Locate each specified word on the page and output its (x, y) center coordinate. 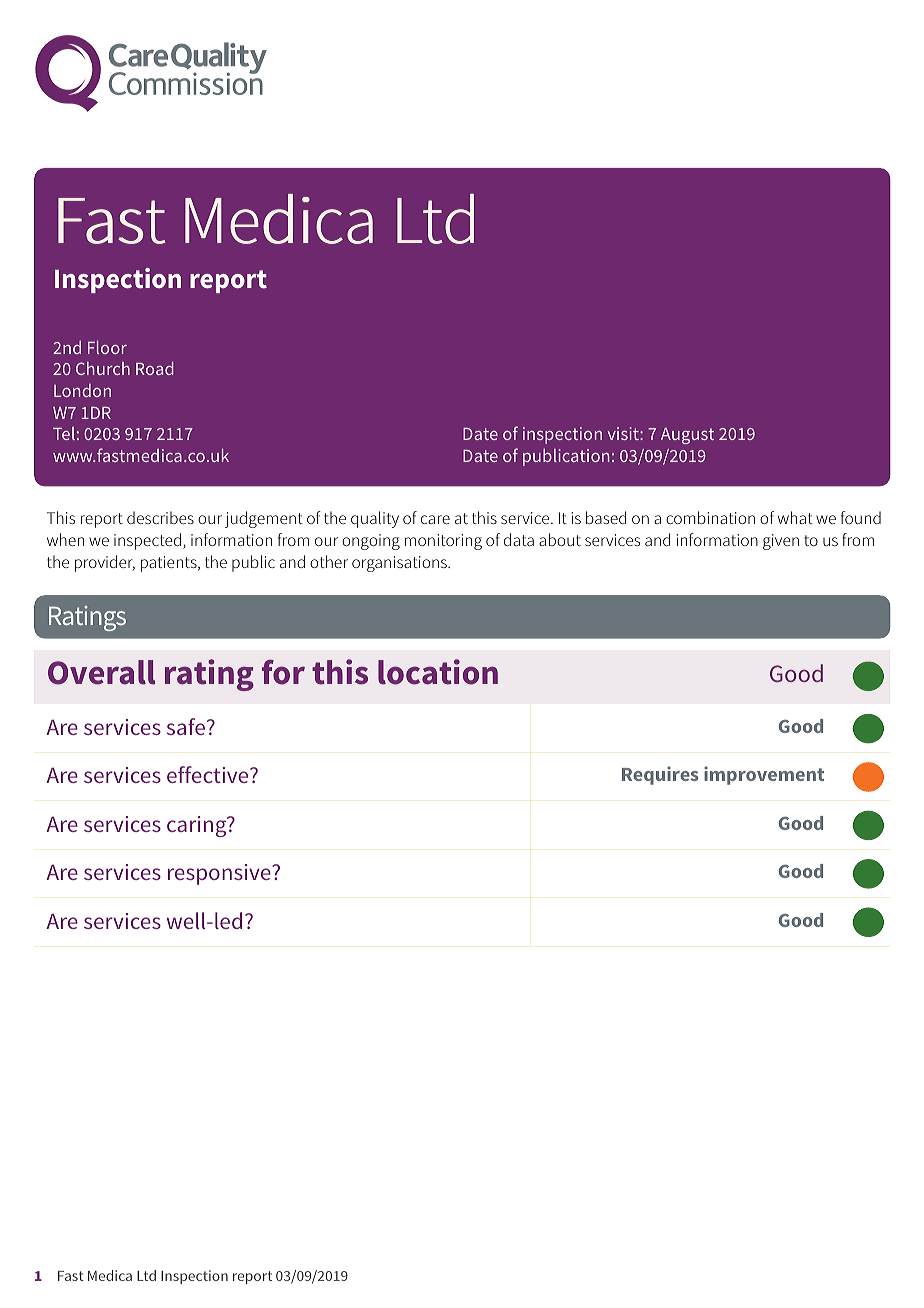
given (781, 542)
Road (155, 368)
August (687, 436)
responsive (220, 874)
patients (170, 564)
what (795, 517)
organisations (400, 564)
